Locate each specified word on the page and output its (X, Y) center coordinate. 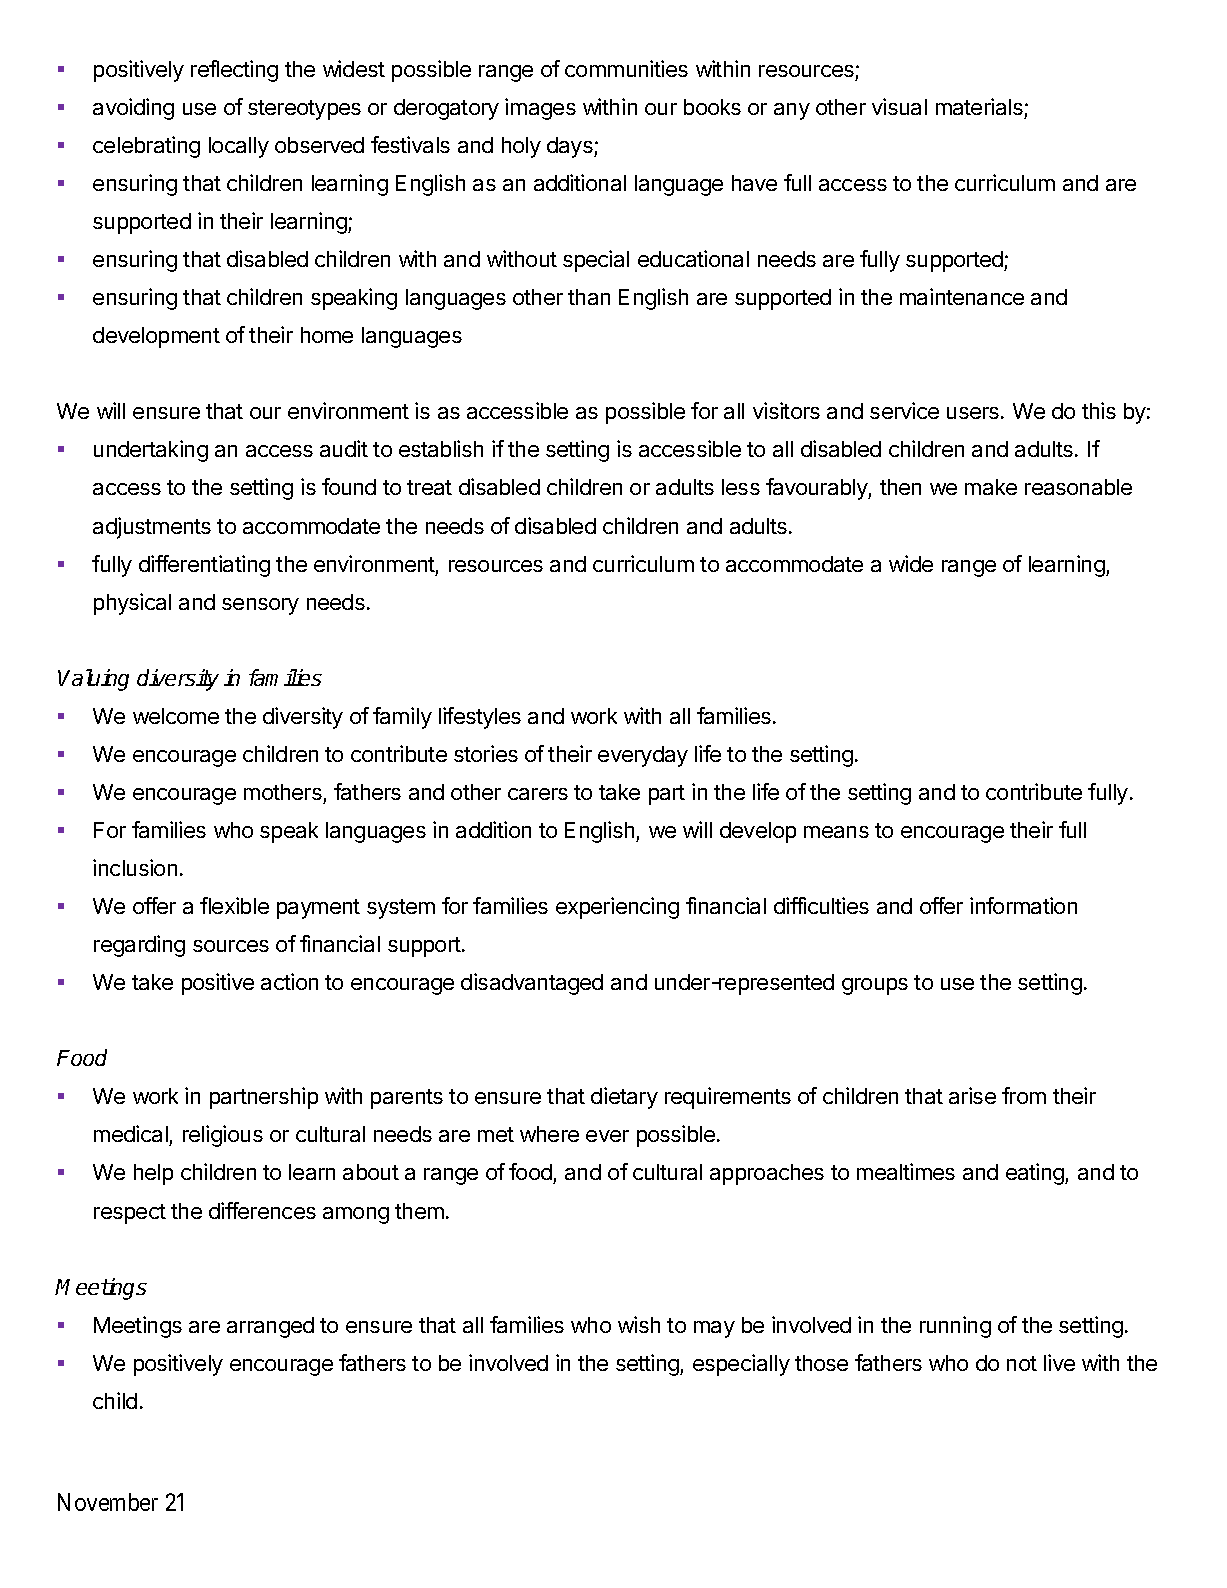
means (836, 832)
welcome (176, 716)
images (540, 109)
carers (538, 794)
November (108, 1502)
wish (639, 1324)
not (1022, 1363)
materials (979, 106)
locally (239, 147)
